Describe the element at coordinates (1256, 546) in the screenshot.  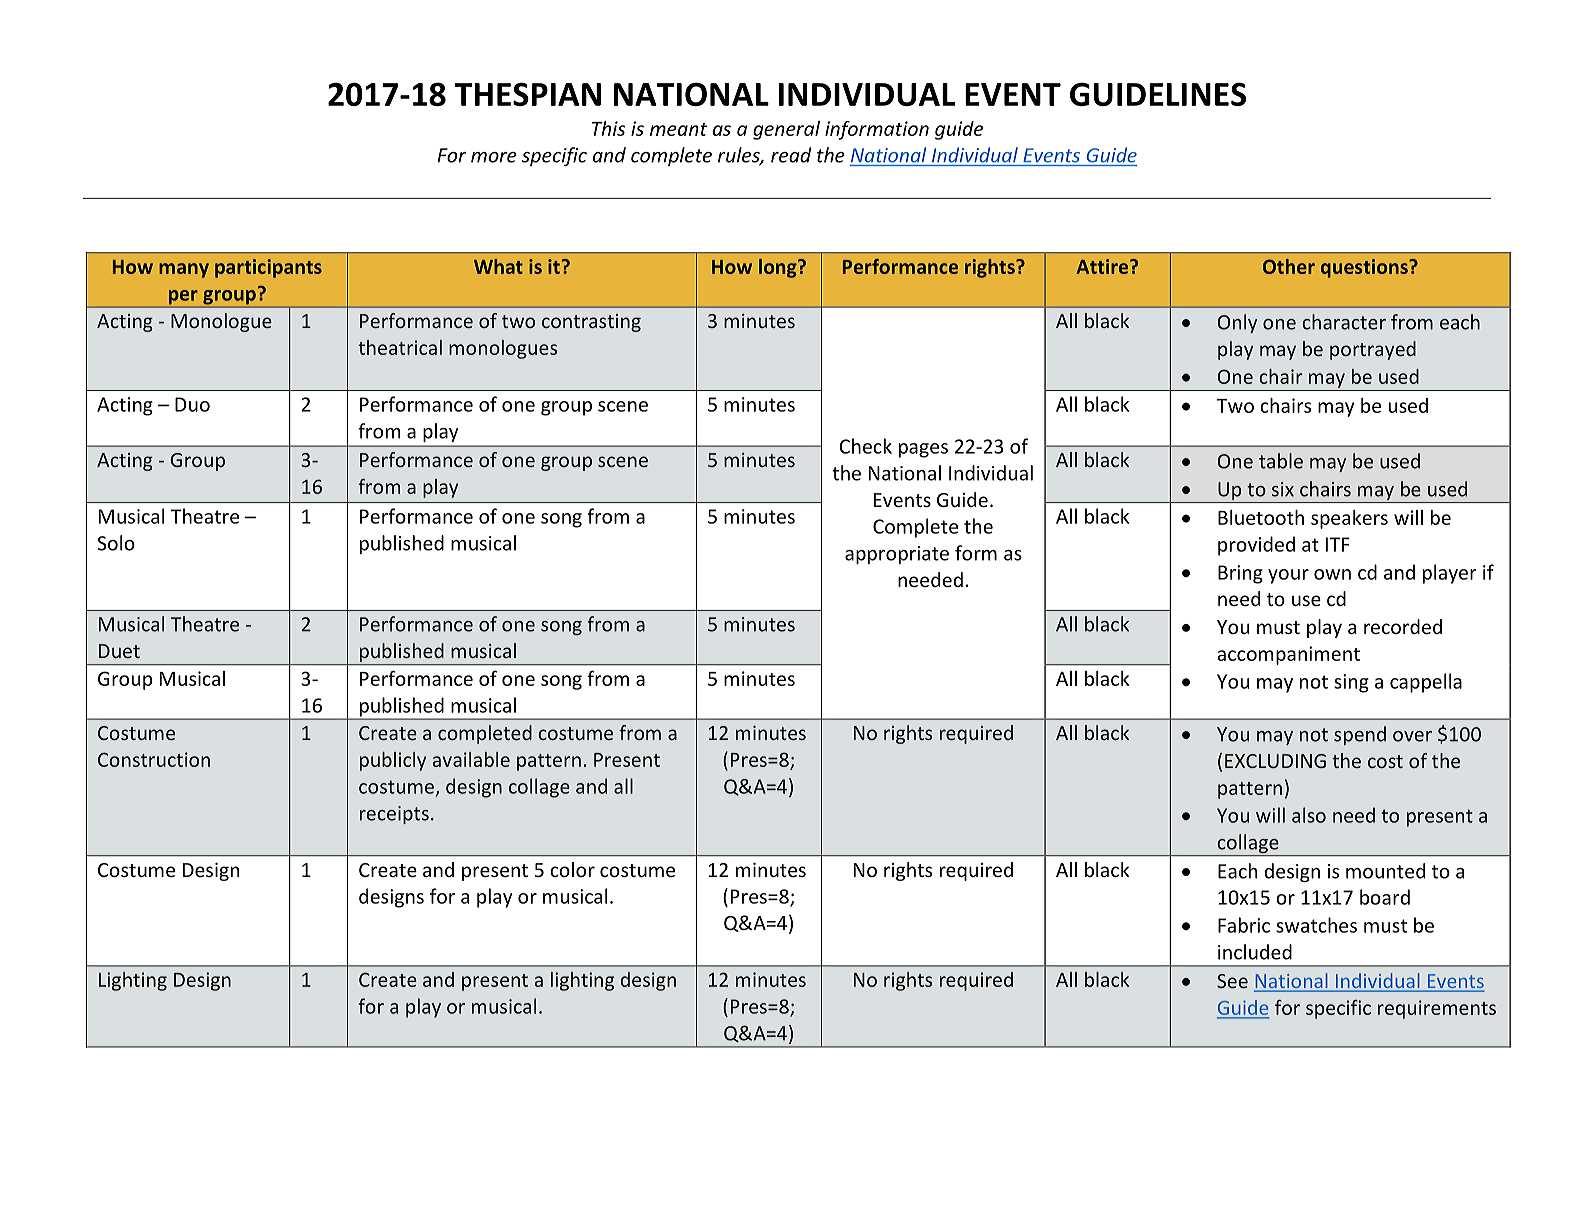
I see `provided` at that location.
